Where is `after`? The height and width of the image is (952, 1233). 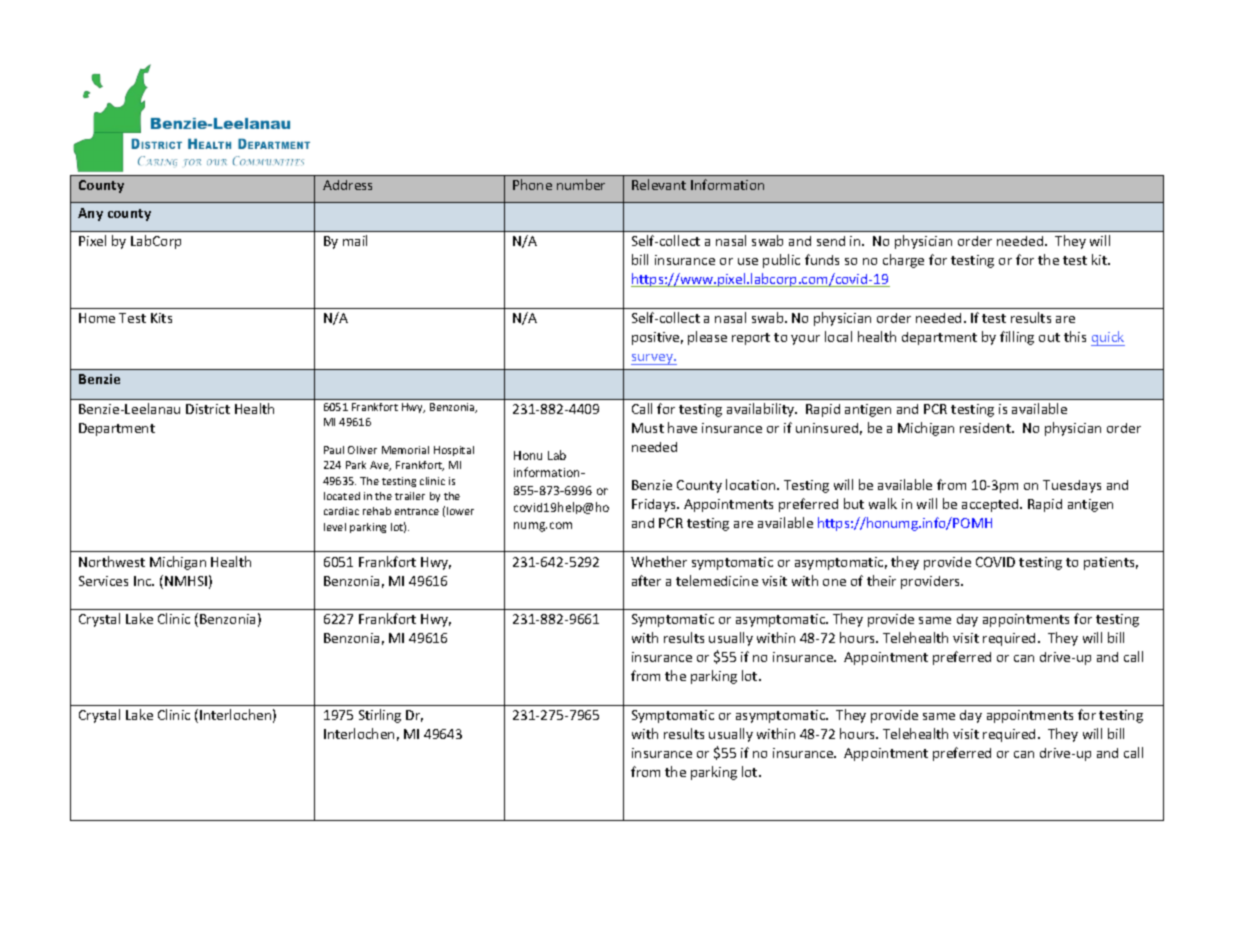 after is located at coordinates (646, 580).
